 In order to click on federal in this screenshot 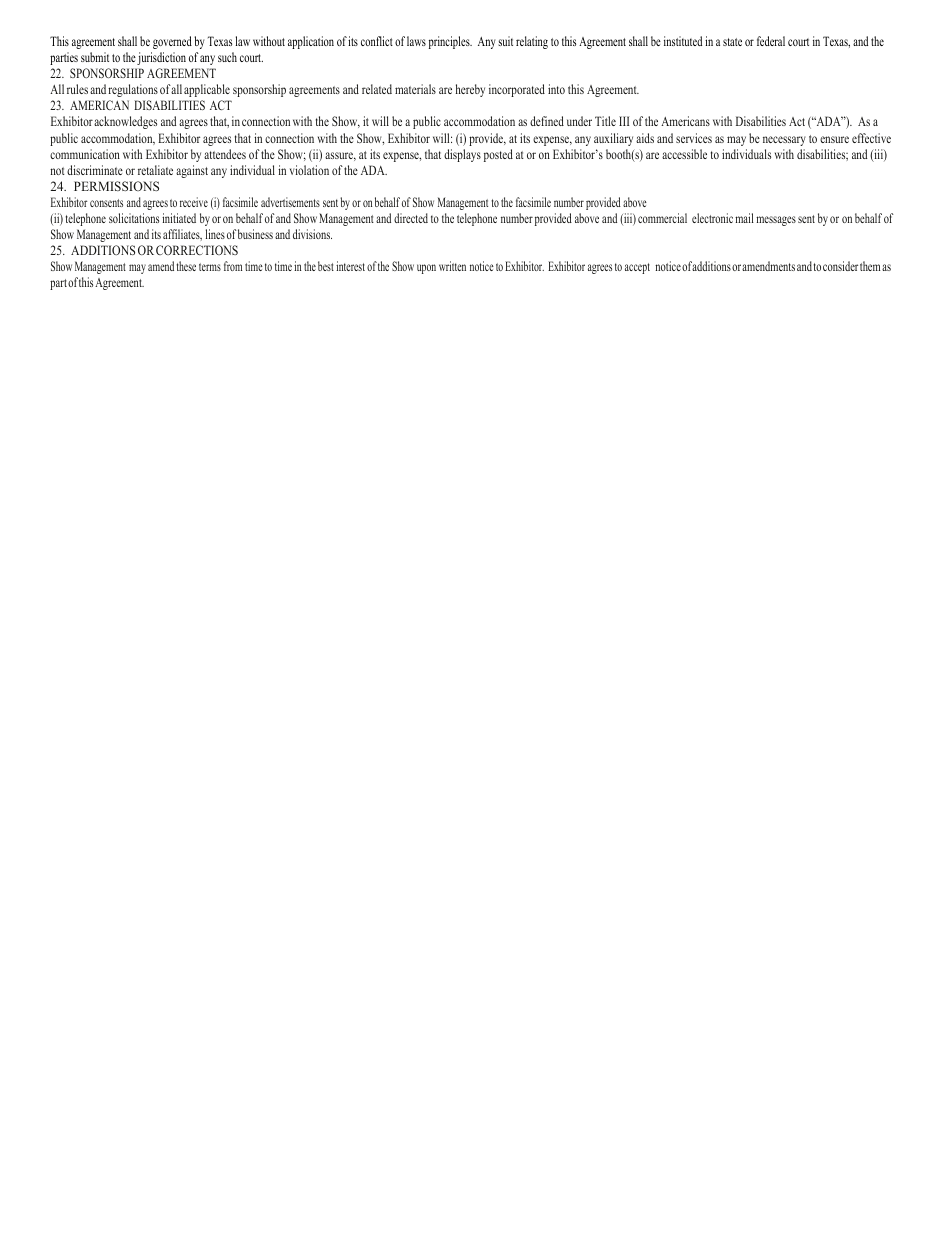, I will do `click(771, 41)`.
